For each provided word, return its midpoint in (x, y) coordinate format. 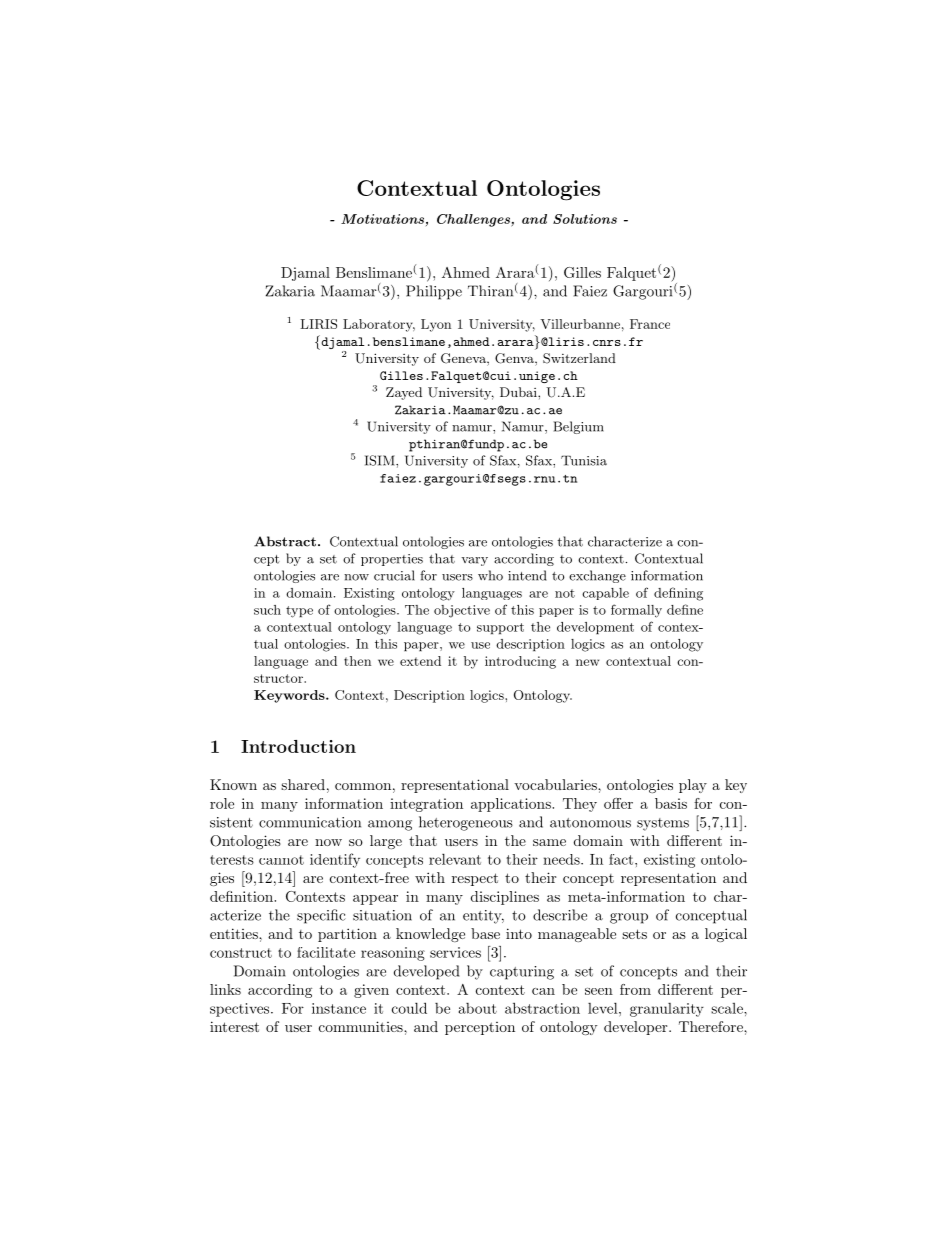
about (478, 1008)
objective (462, 611)
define (685, 609)
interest (234, 1026)
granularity (667, 1010)
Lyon (436, 325)
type (299, 612)
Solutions (585, 219)
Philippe (434, 292)
